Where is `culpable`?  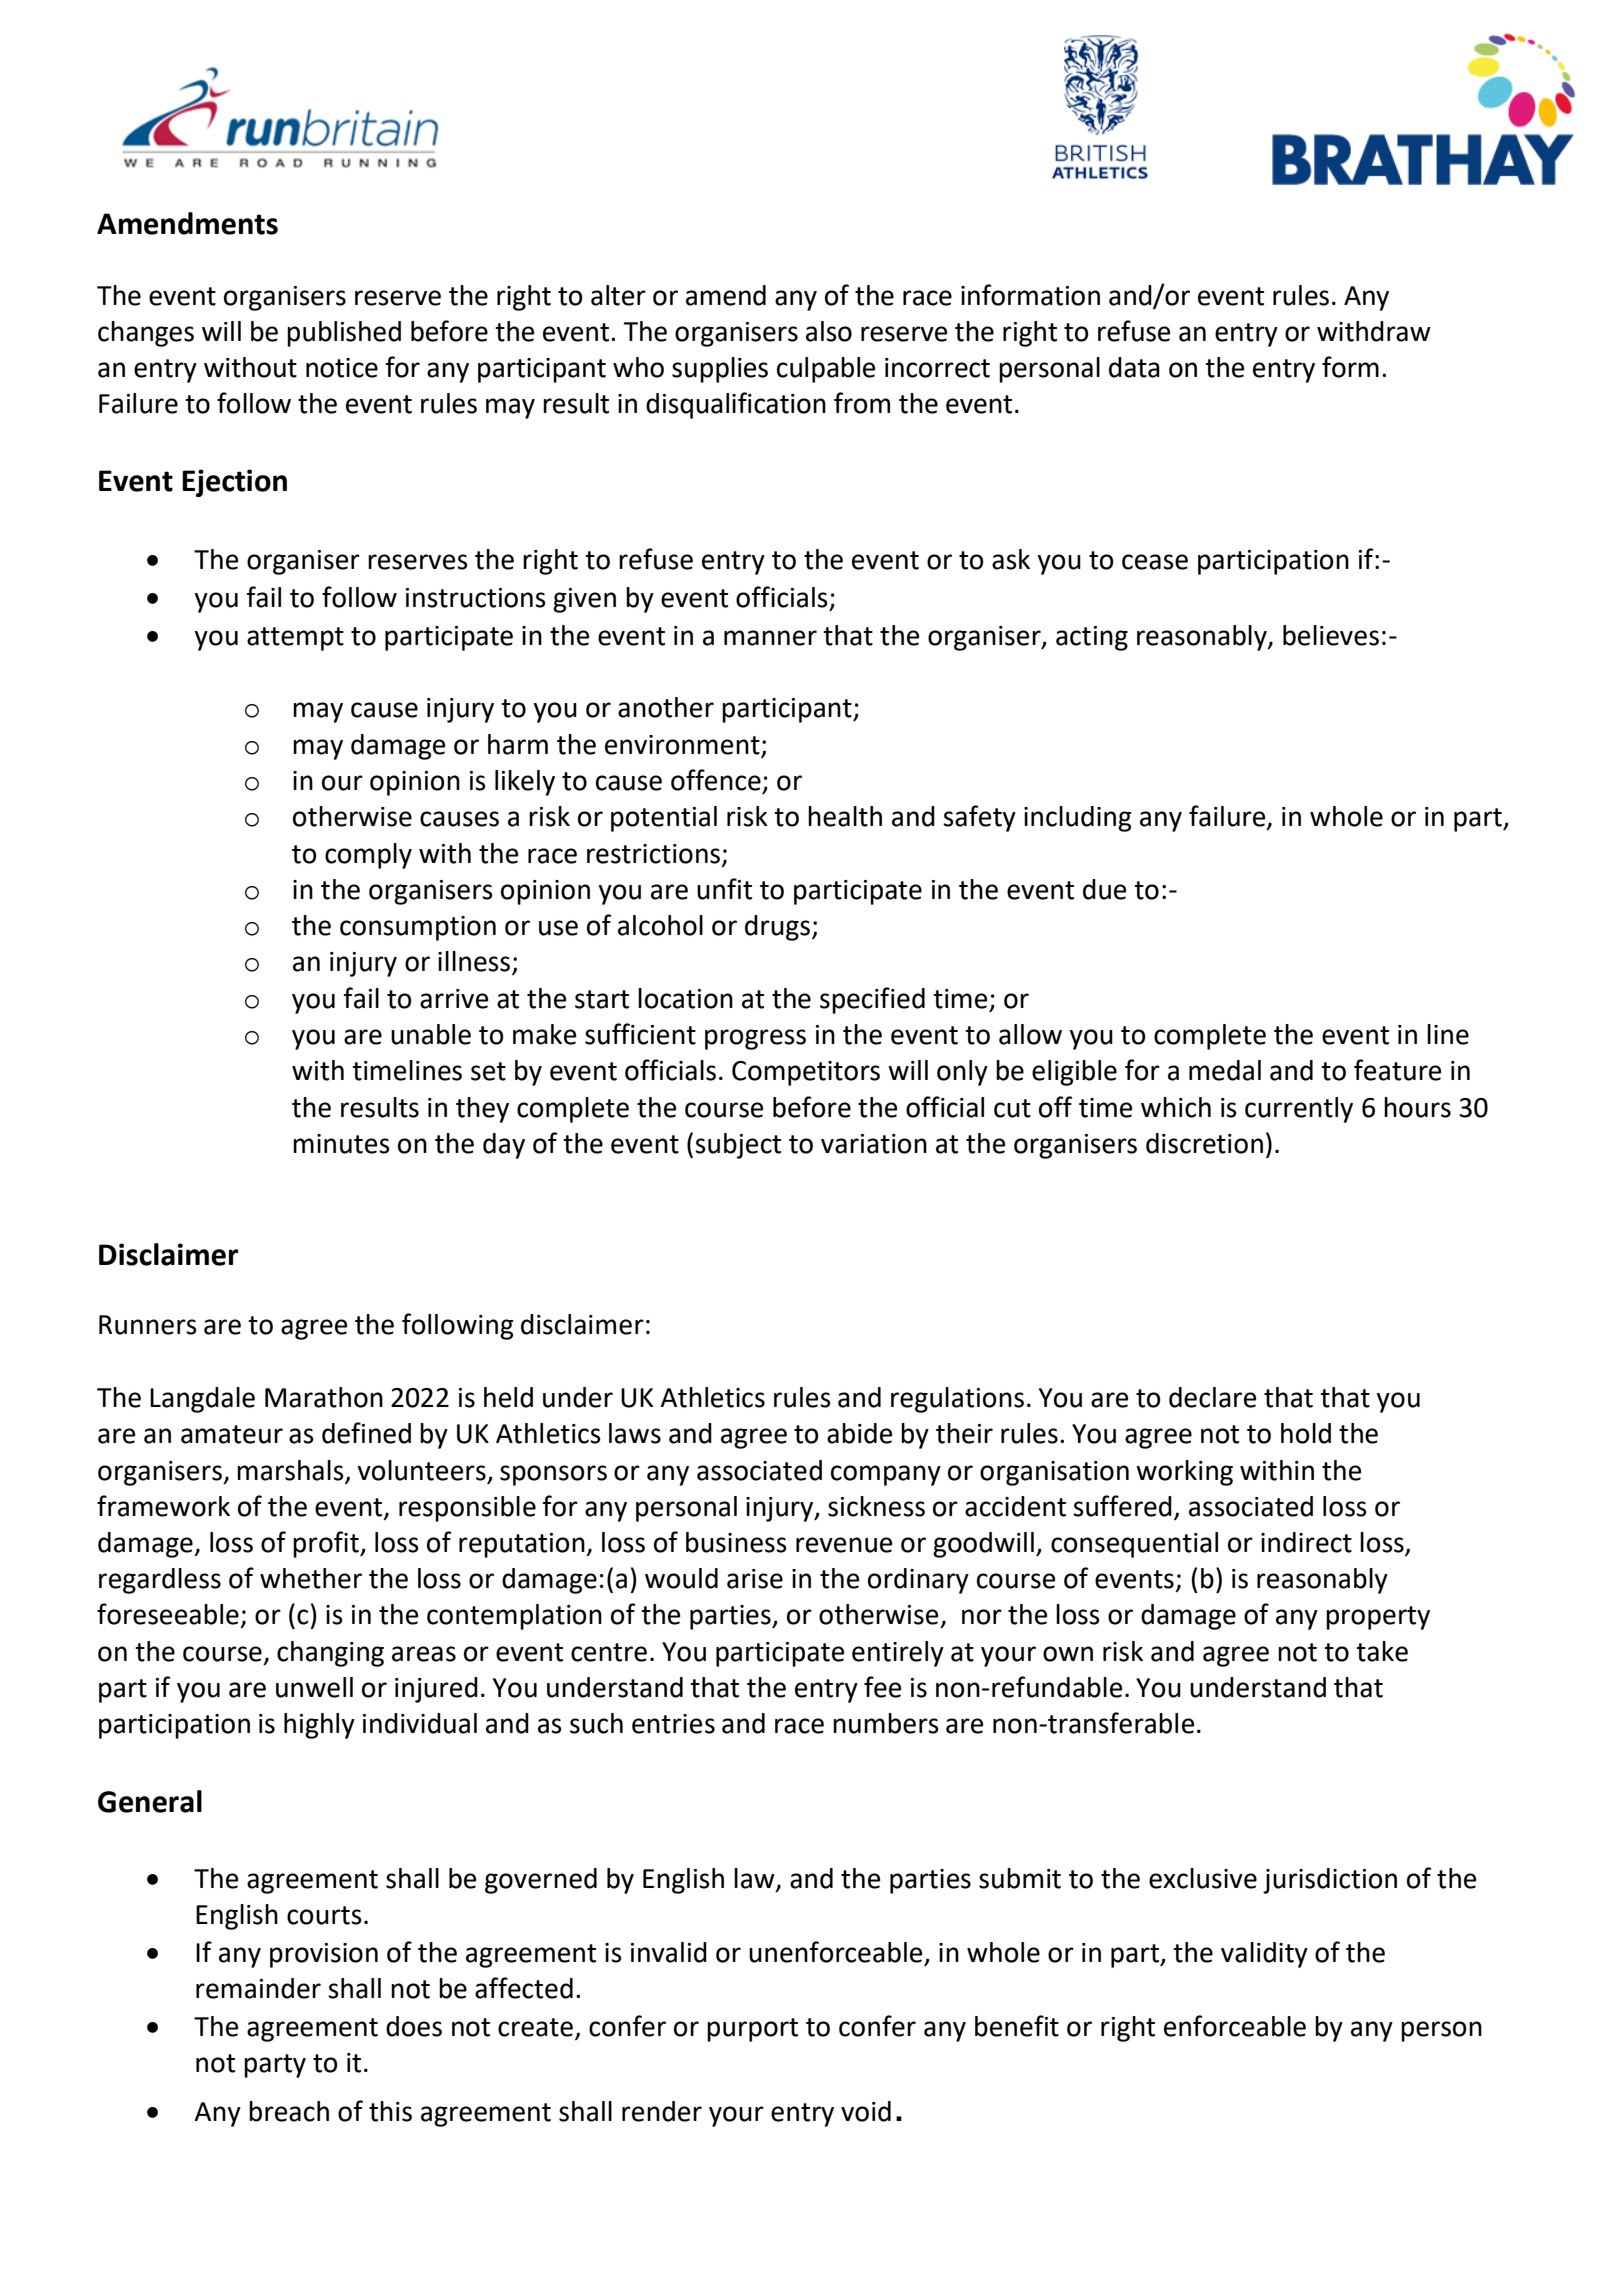
culpable is located at coordinates (826, 370).
